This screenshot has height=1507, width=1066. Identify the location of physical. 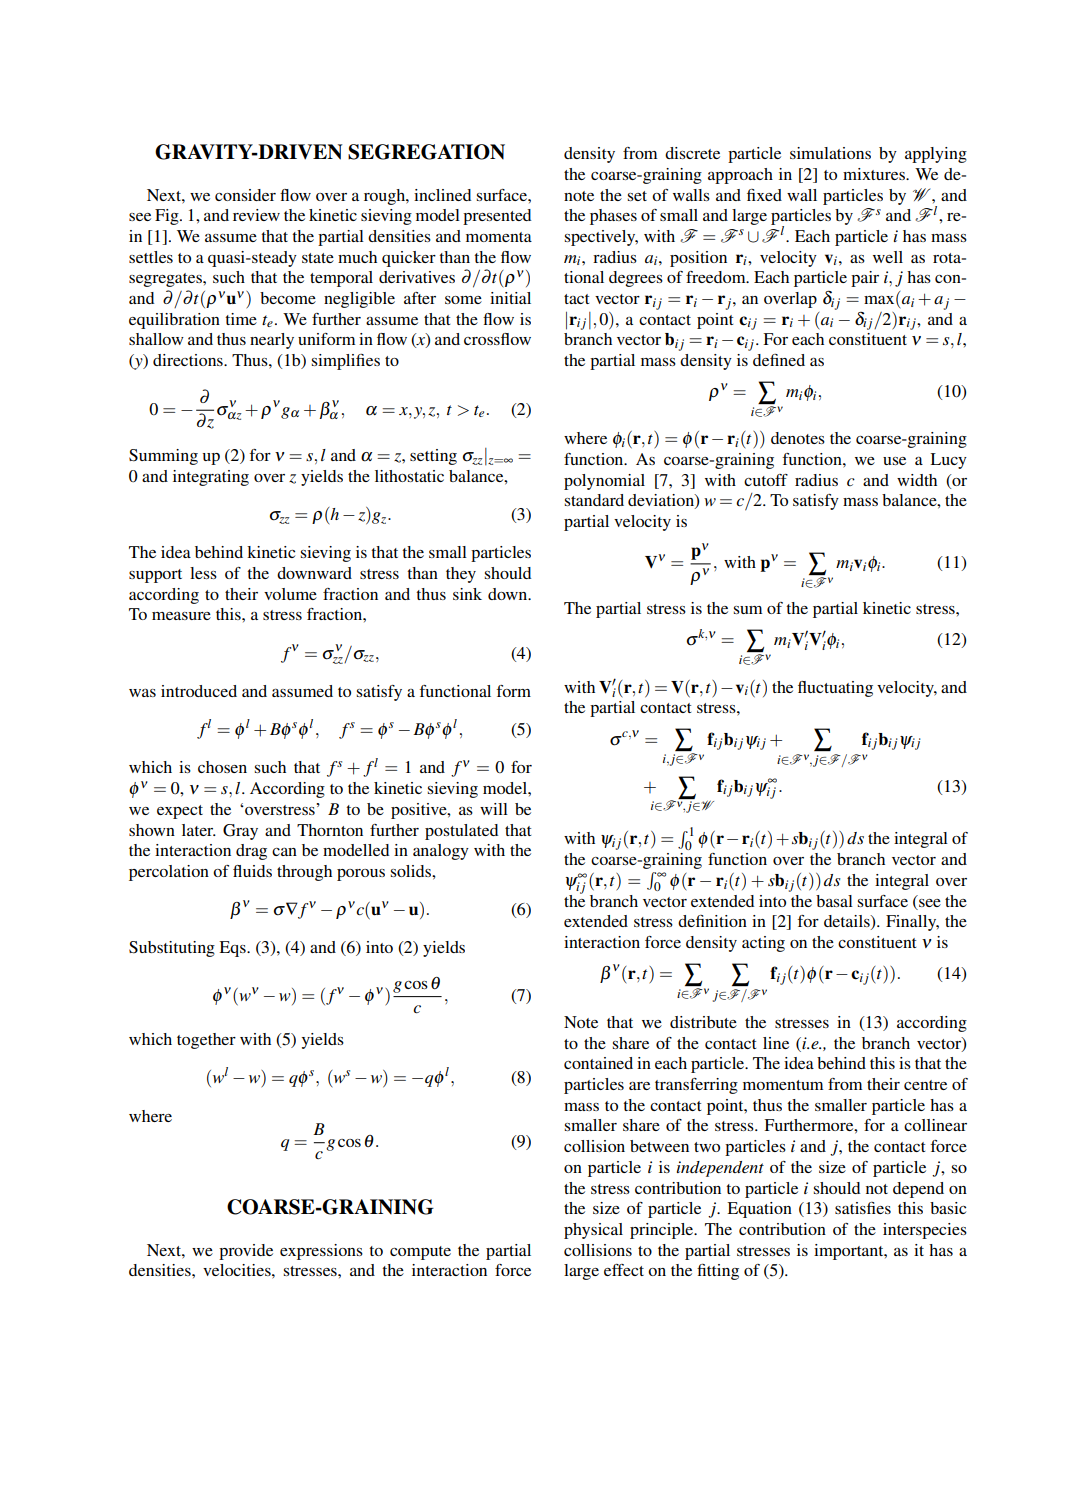
(593, 1231).
